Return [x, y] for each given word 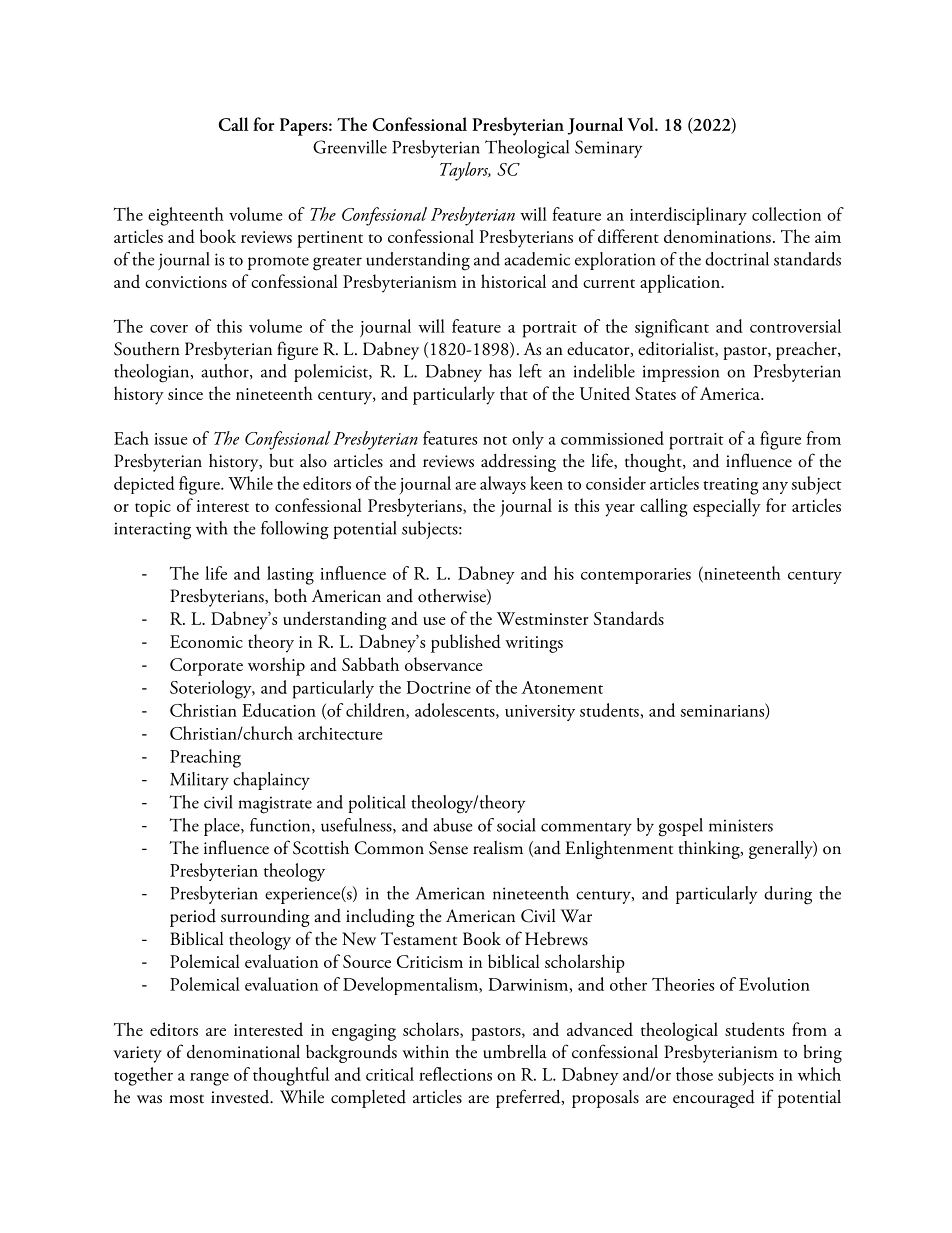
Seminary [608, 149]
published [466, 643]
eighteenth [186, 216]
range [209, 1079]
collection [786, 214]
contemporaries [636, 576]
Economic [206, 641]
